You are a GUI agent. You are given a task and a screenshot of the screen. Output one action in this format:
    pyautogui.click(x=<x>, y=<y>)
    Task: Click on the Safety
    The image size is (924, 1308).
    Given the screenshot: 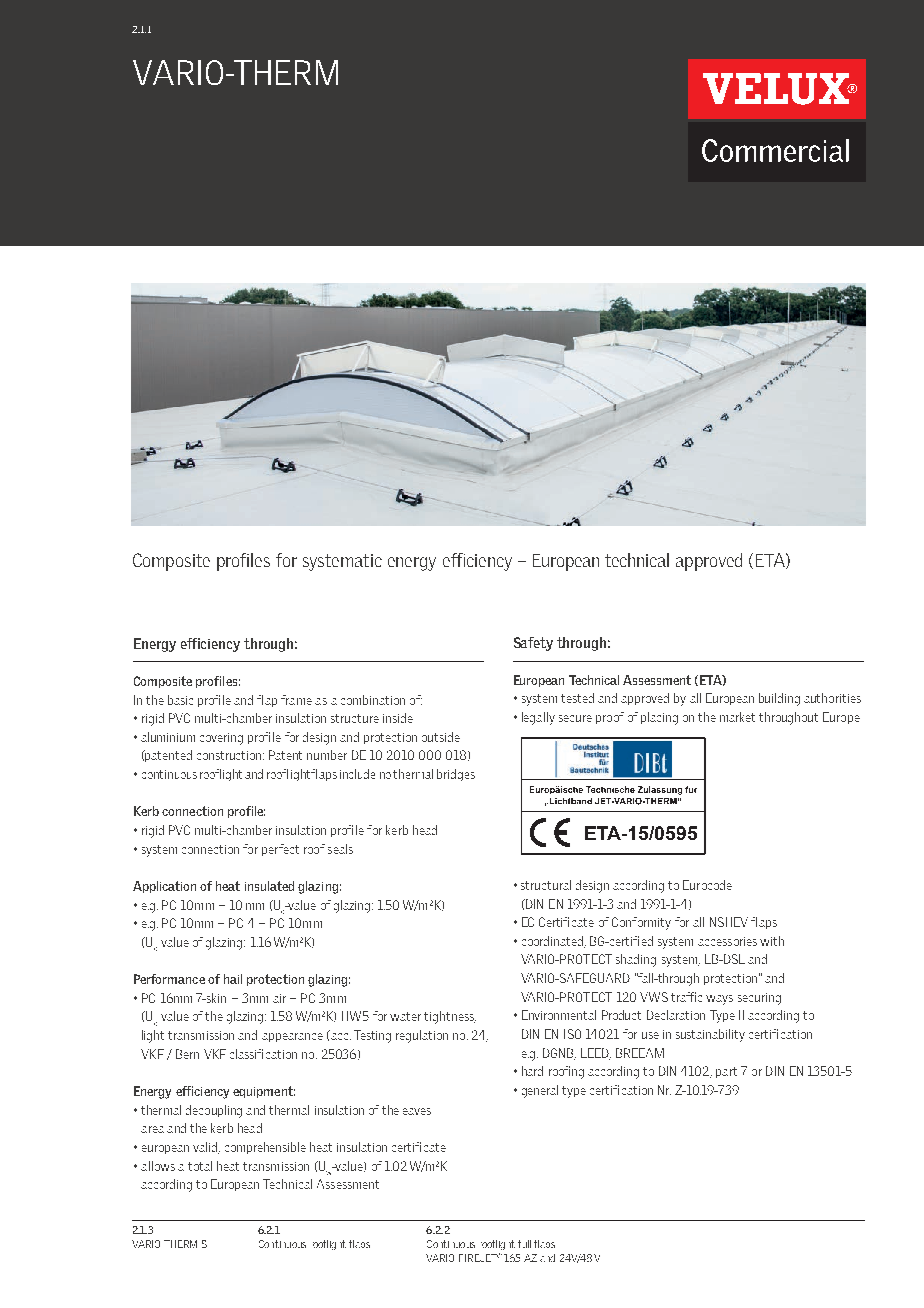 What is the action you would take?
    pyautogui.click(x=533, y=644)
